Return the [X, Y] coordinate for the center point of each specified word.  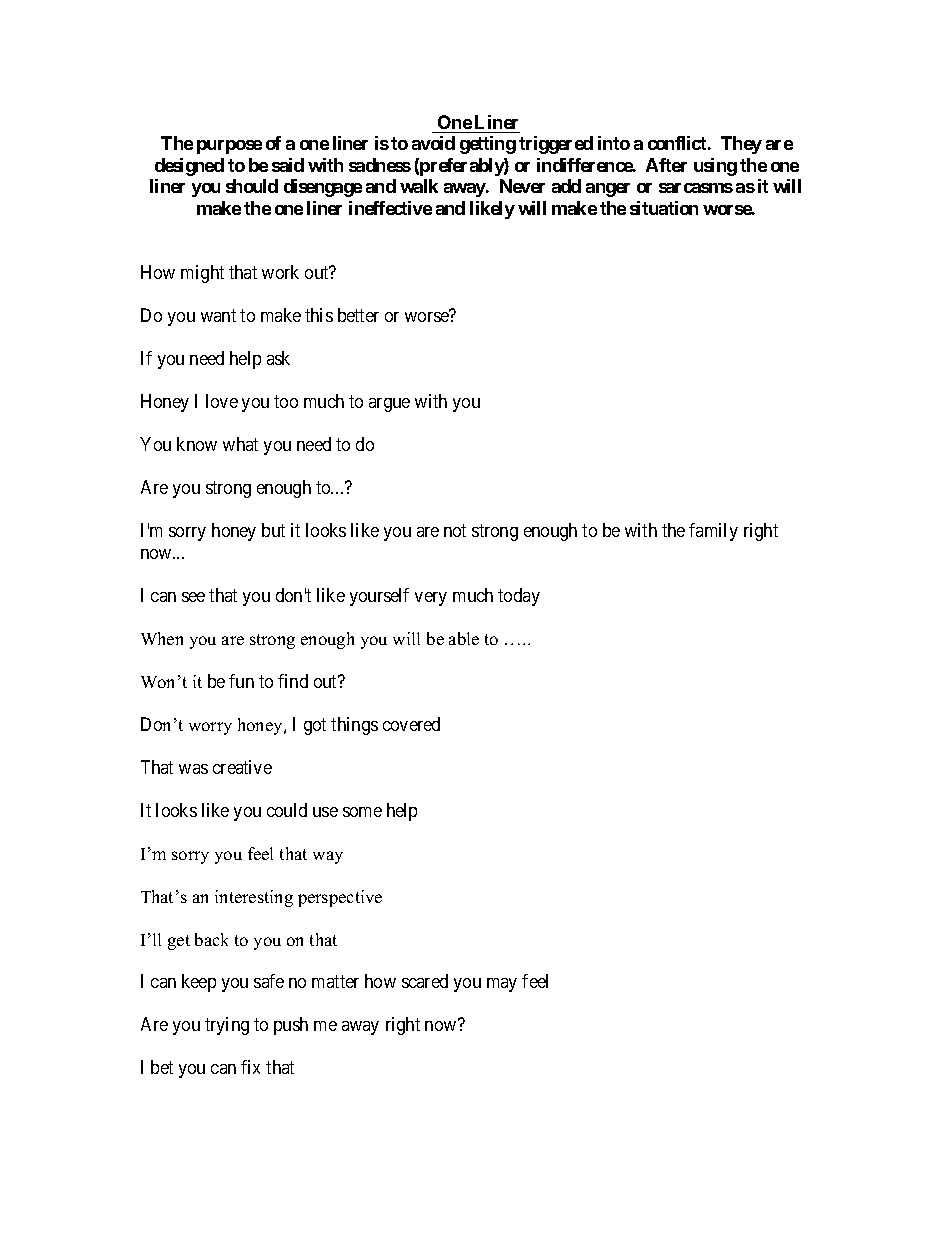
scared [425, 981]
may [502, 985]
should [252, 186]
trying [227, 1026]
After [666, 165]
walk [419, 186]
